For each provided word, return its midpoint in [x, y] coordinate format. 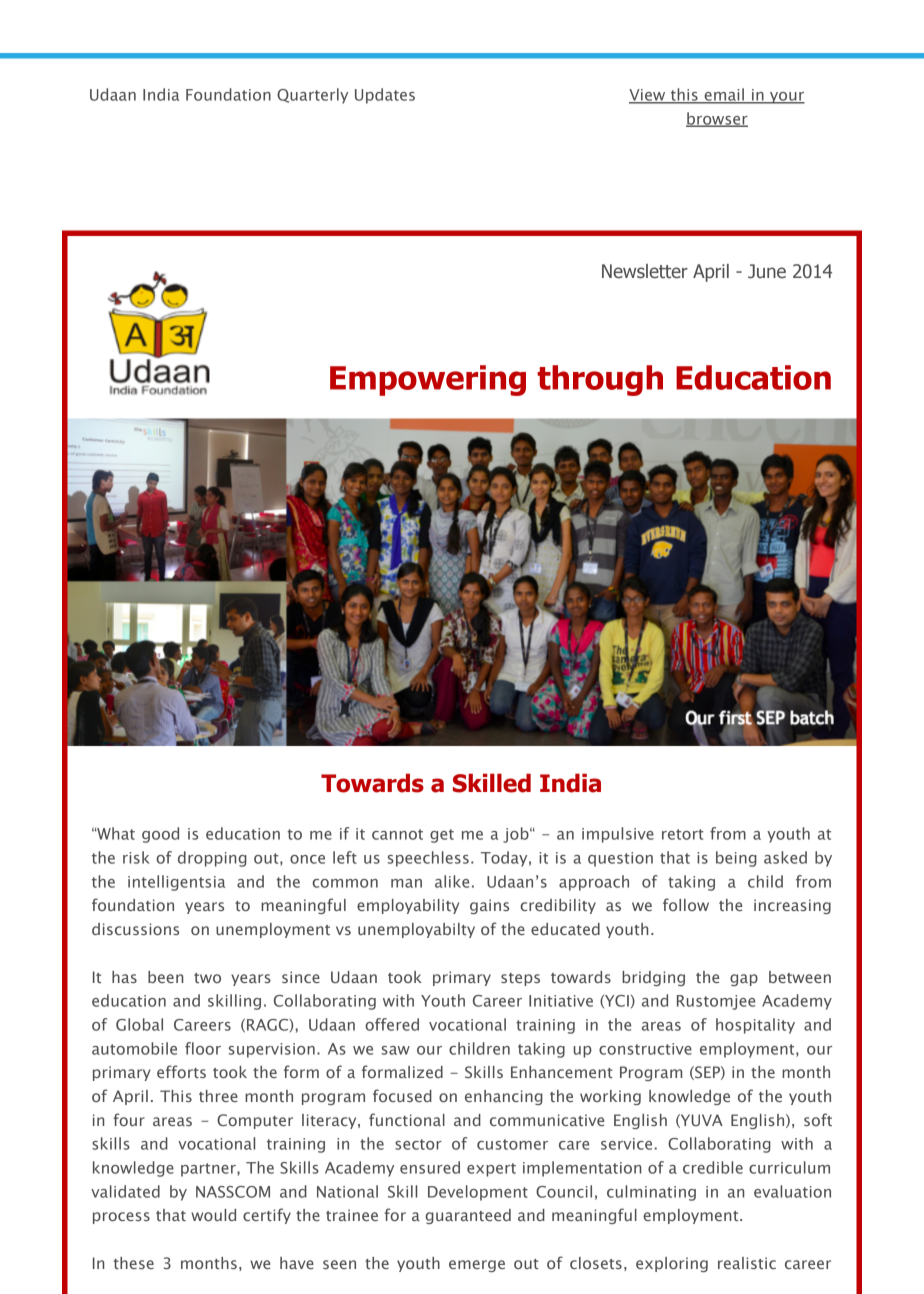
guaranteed [468, 1216]
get [442, 836]
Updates [385, 96]
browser [717, 119]
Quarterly [312, 96]
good [160, 835]
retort [683, 834]
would [213, 1215]
